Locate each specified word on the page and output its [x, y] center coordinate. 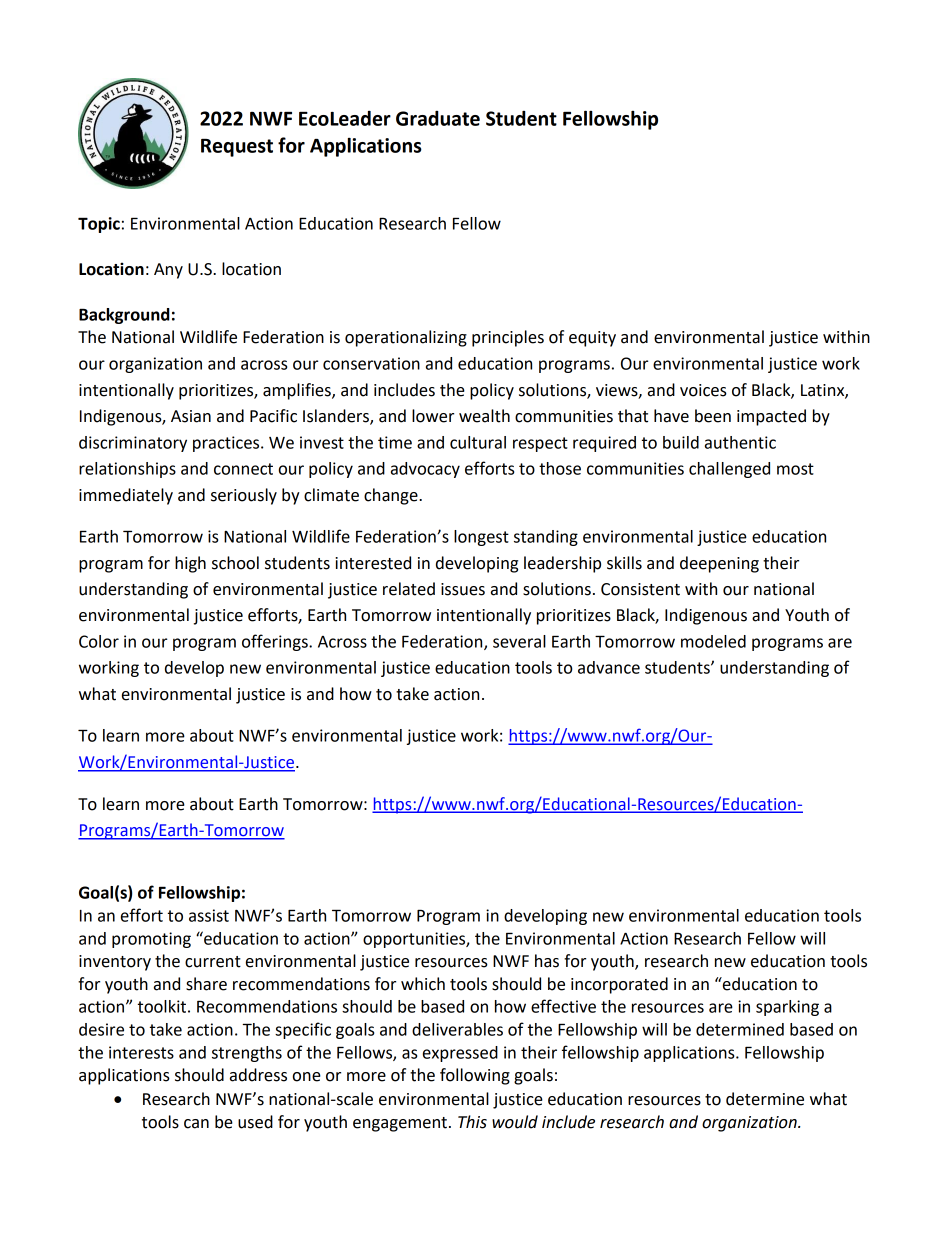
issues [463, 589]
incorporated [619, 985]
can [196, 1124]
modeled [713, 641]
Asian [191, 416]
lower [433, 416]
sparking [787, 1008]
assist [209, 915]
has [547, 961]
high [190, 564]
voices [703, 390]
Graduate [438, 118]
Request [237, 148]
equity [592, 339]
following [475, 1076]
